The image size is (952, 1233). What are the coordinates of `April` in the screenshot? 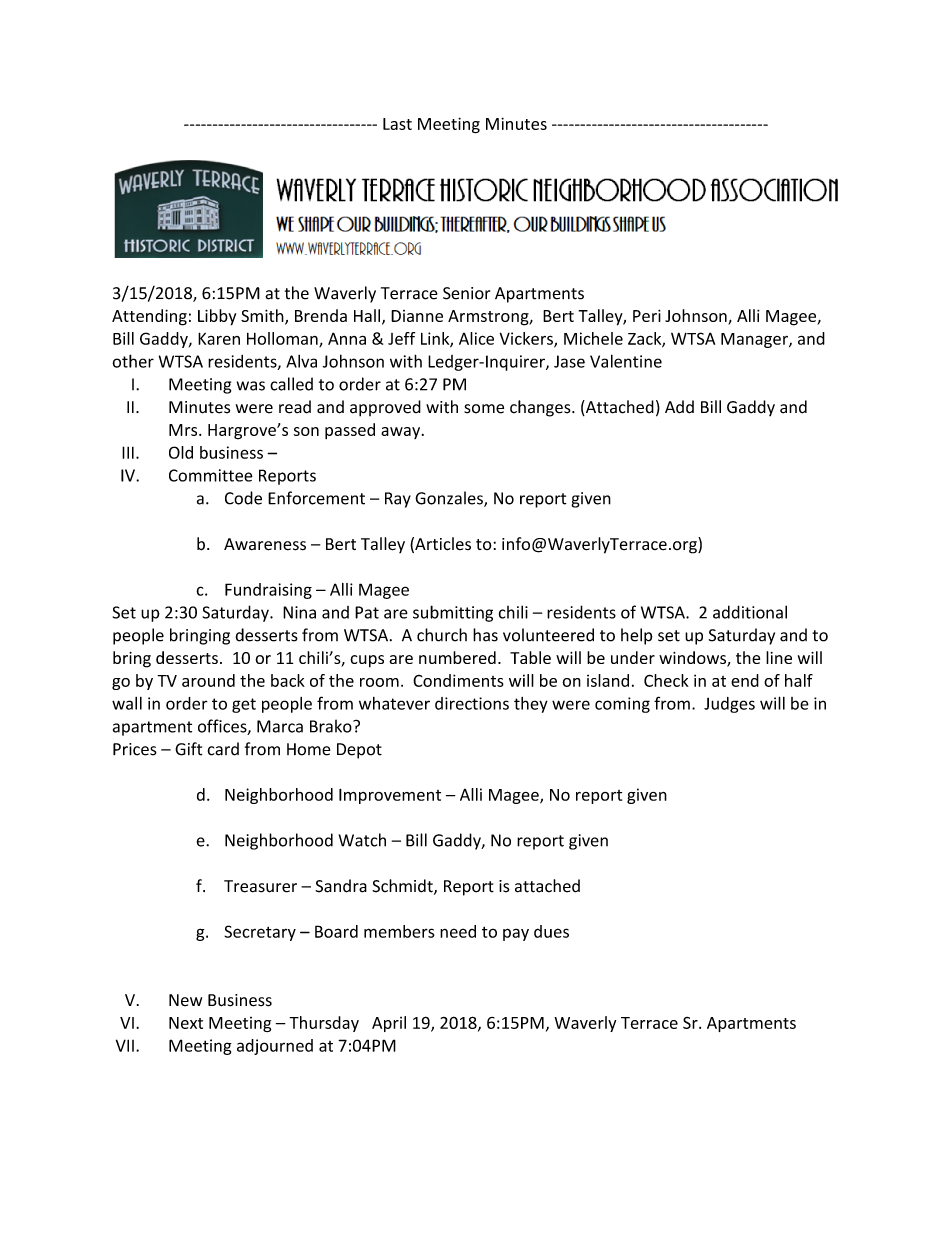 It's located at (389, 1024).
